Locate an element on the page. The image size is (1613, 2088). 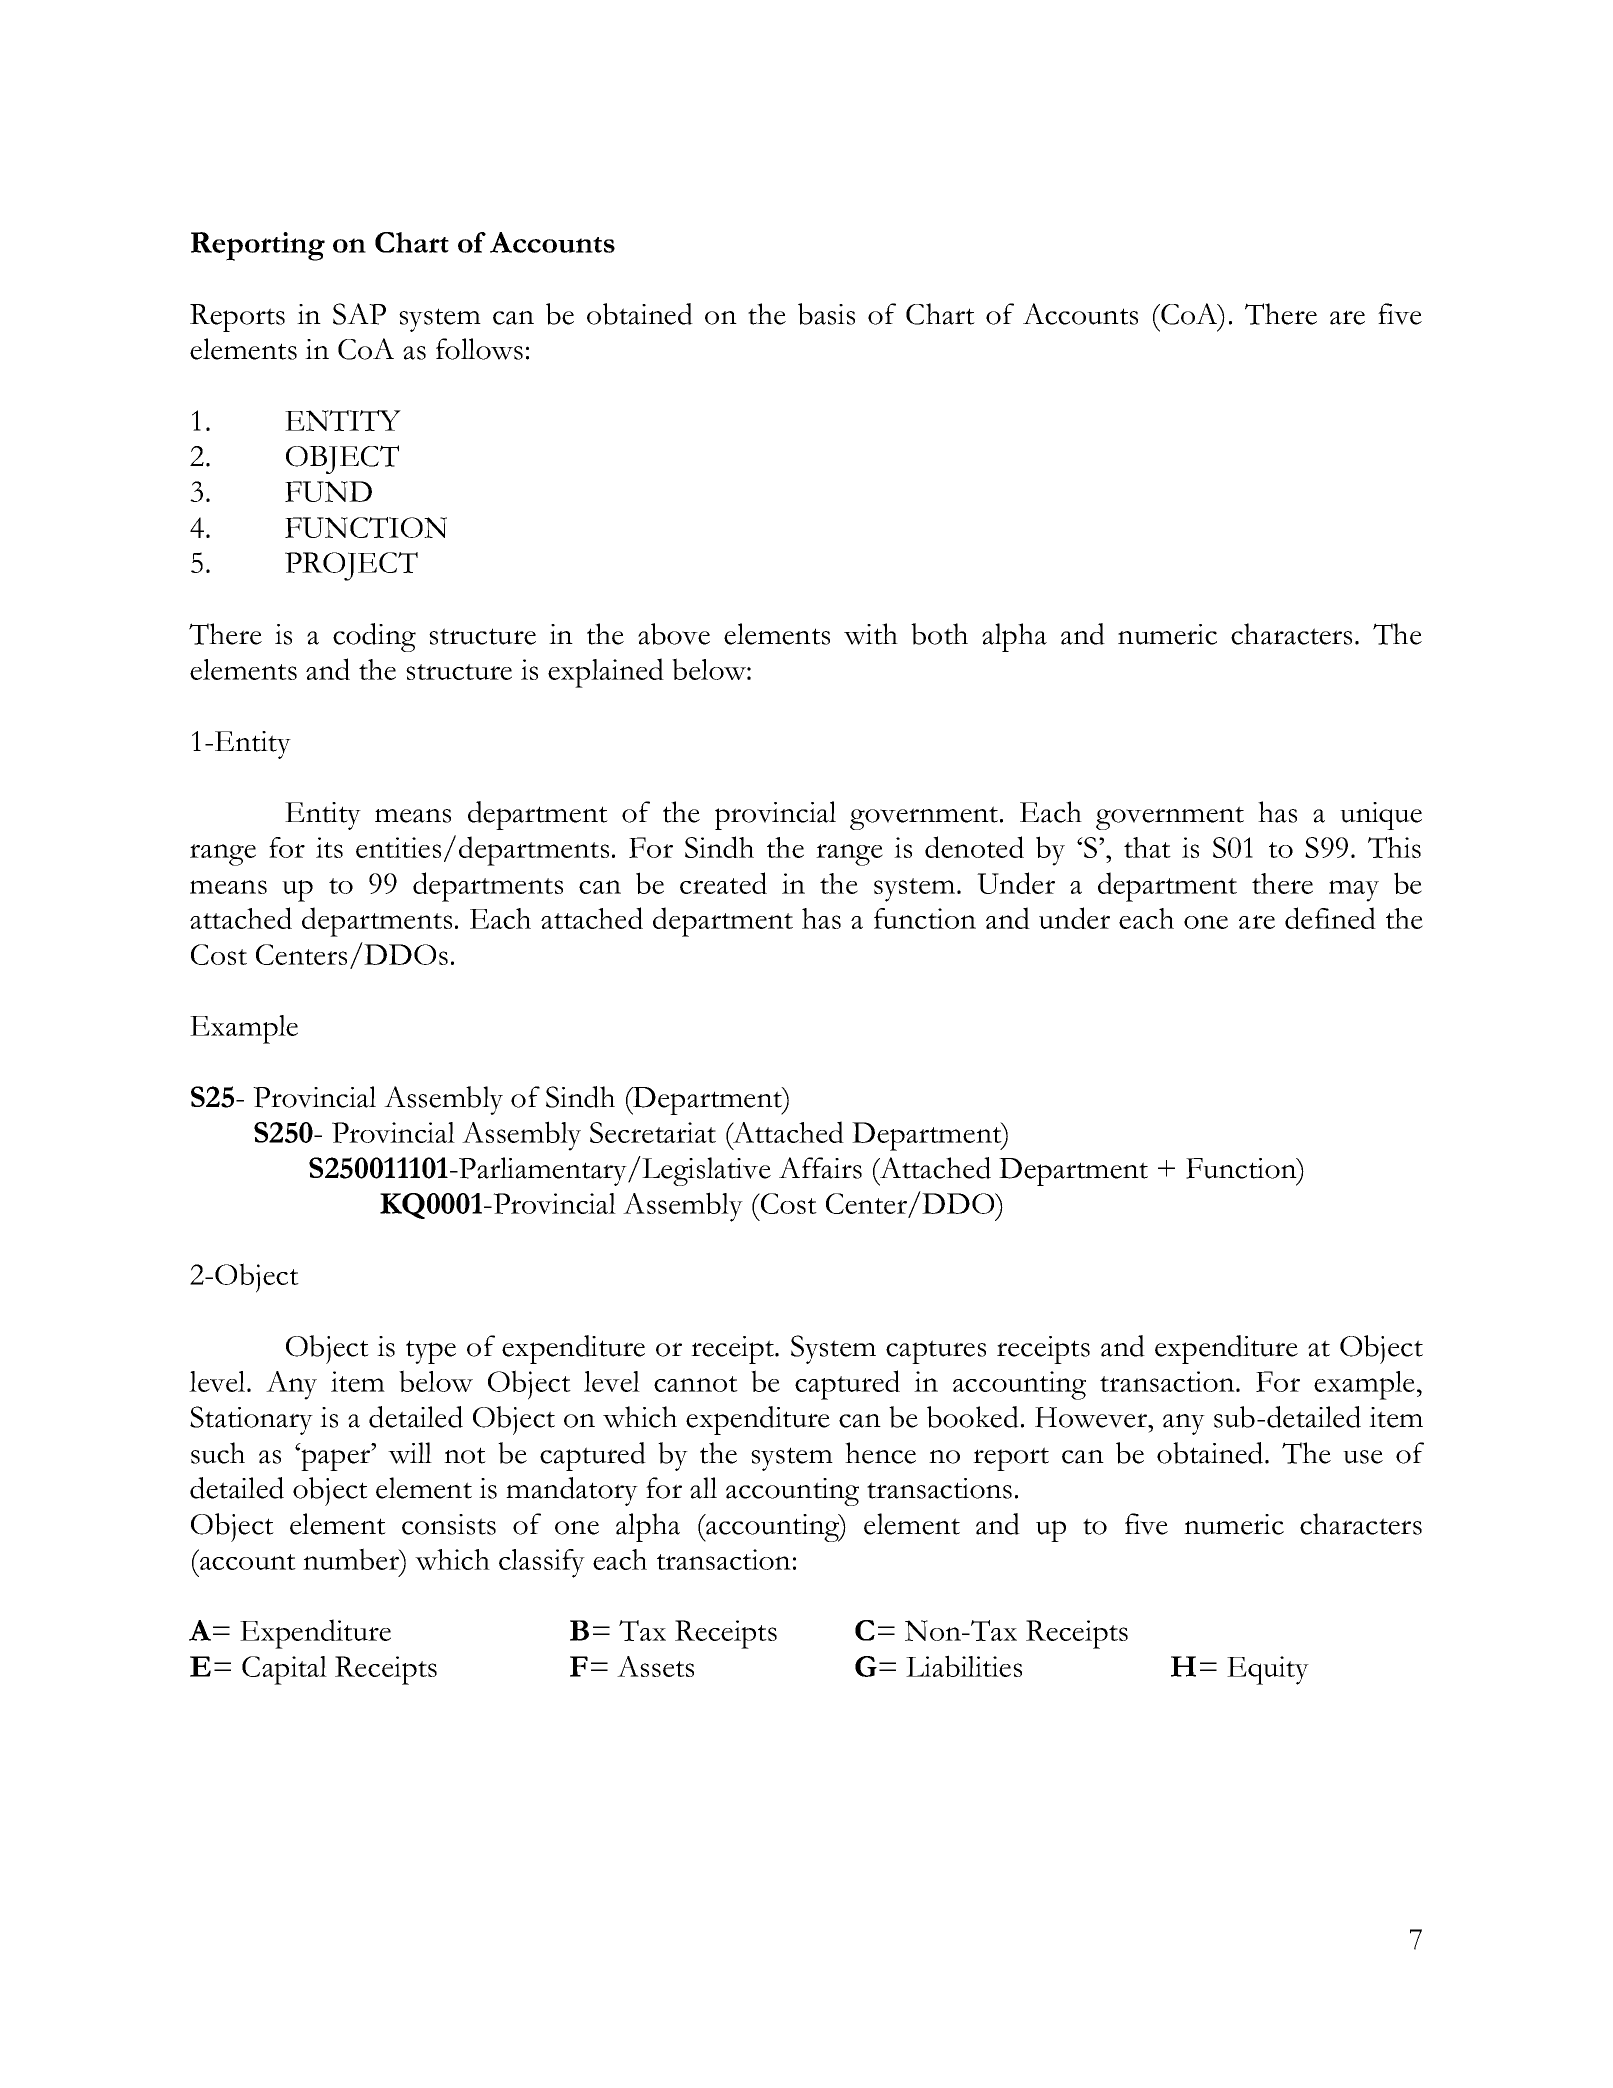
unique is located at coordinates (1381, 816).
